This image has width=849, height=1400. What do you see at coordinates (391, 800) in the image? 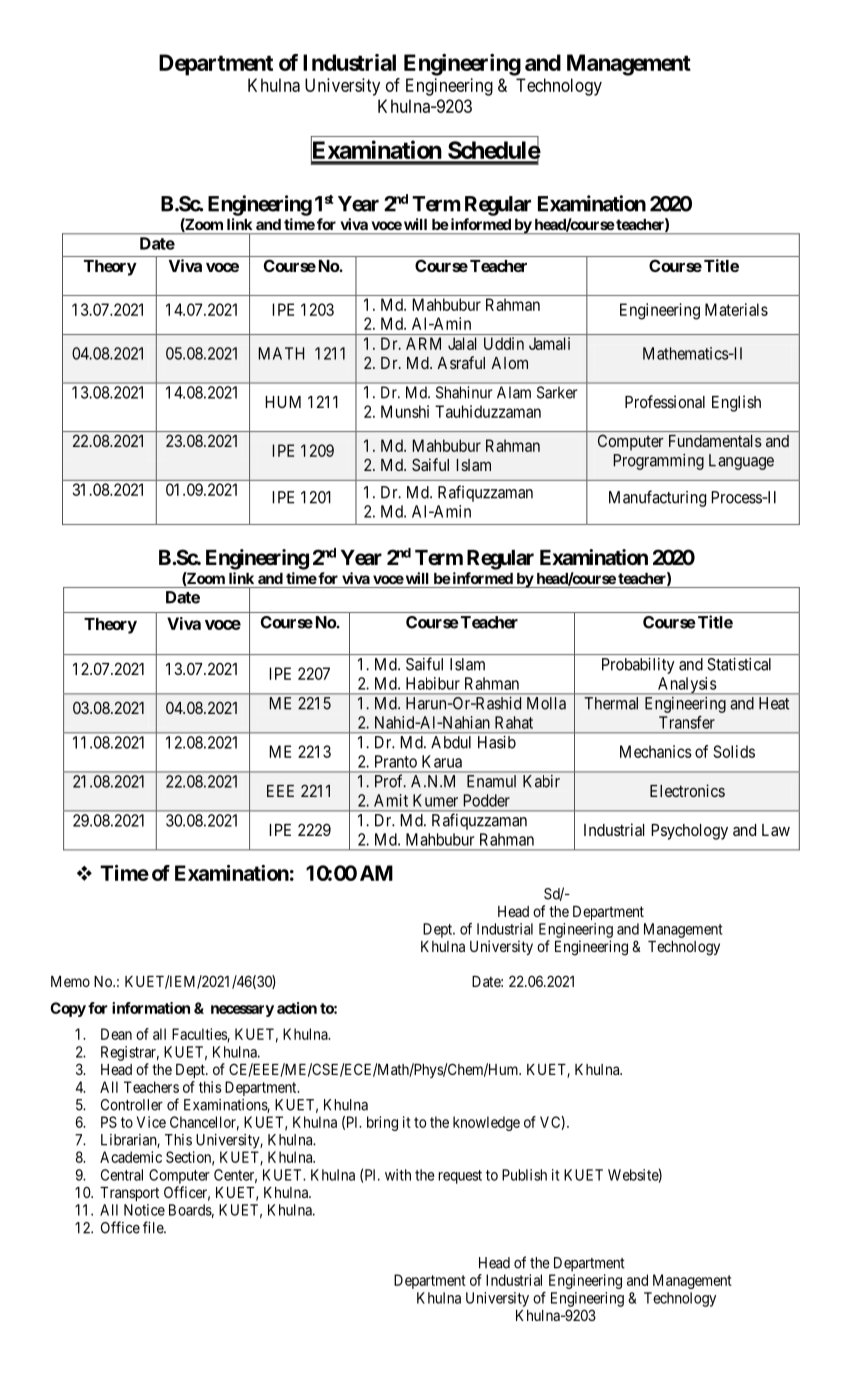
I see `Amit` at bounding box center [391, 800].
